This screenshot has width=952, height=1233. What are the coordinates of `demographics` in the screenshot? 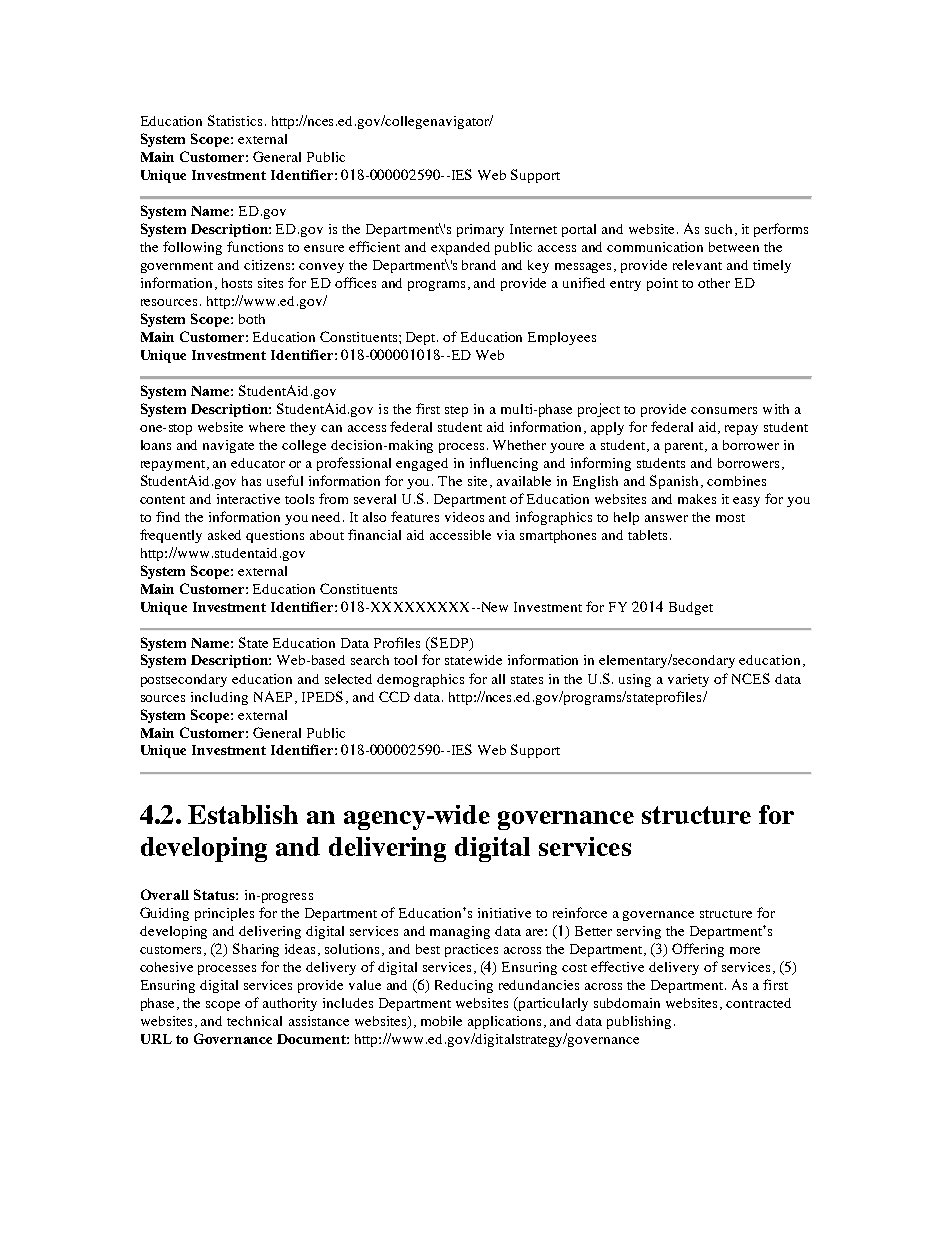 It's located at (420, 680).
